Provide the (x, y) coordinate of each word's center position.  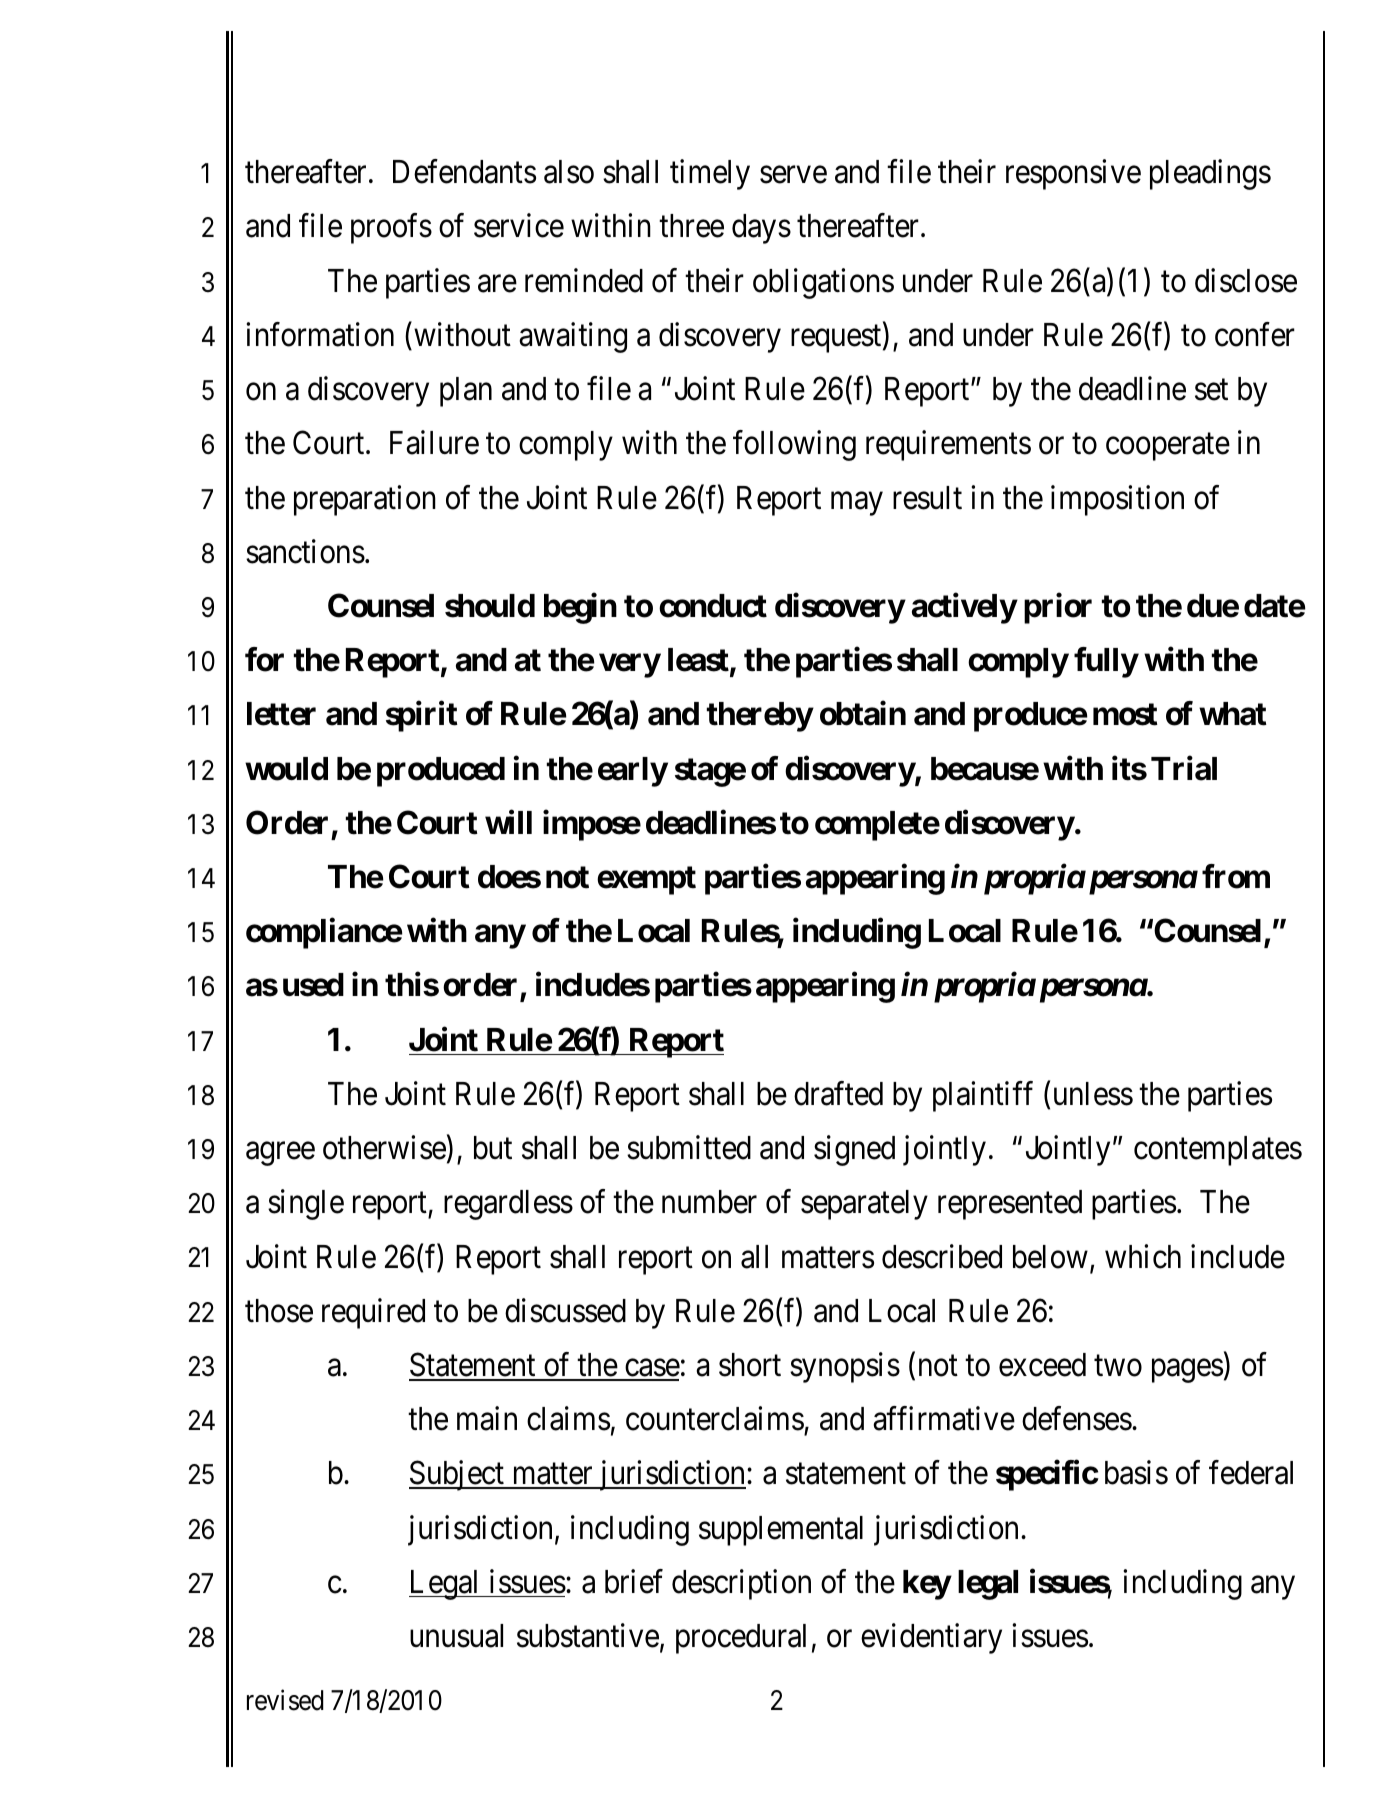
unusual (456, 1636)
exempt (646, 880)
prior (1058, 608)
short (750, 1365)
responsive (1073, 175)
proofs (391, 229)
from (1236, 876)
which (1143, 1256)
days (761, 229)
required (373, 1313)
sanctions (305, 551)
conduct (713, 606)
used (313, 985)
